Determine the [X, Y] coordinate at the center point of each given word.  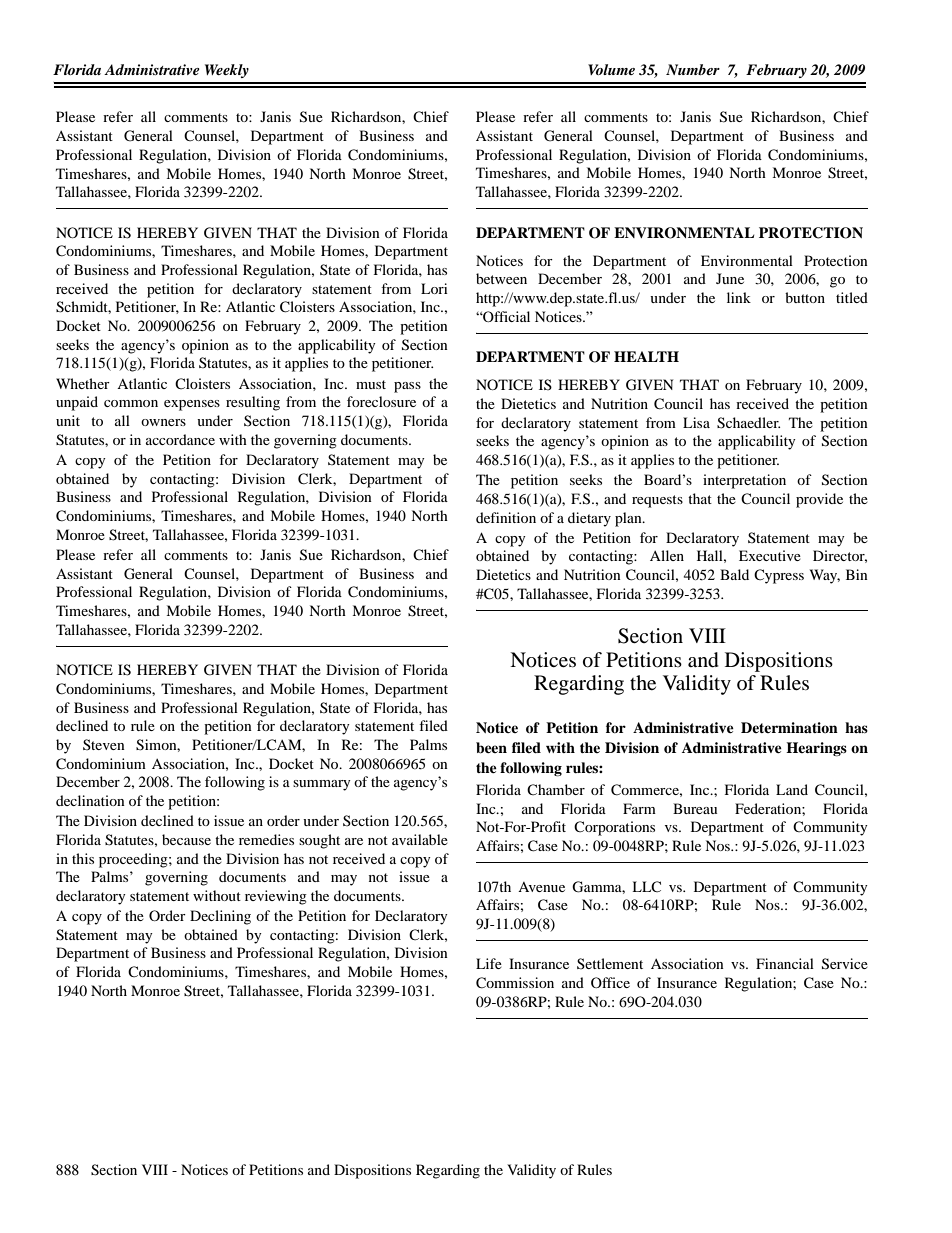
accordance [180, 439]
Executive [770, 555]
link [739, 297]
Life [489, 963]
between [501, 278]
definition [506, 517]
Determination [789, 727]
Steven [104, 744]
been [491, 748]
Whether [83, 383]
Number [693, 69]
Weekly [227, 71]
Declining [220, 917]
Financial [785, 963]
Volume [611, 69]
